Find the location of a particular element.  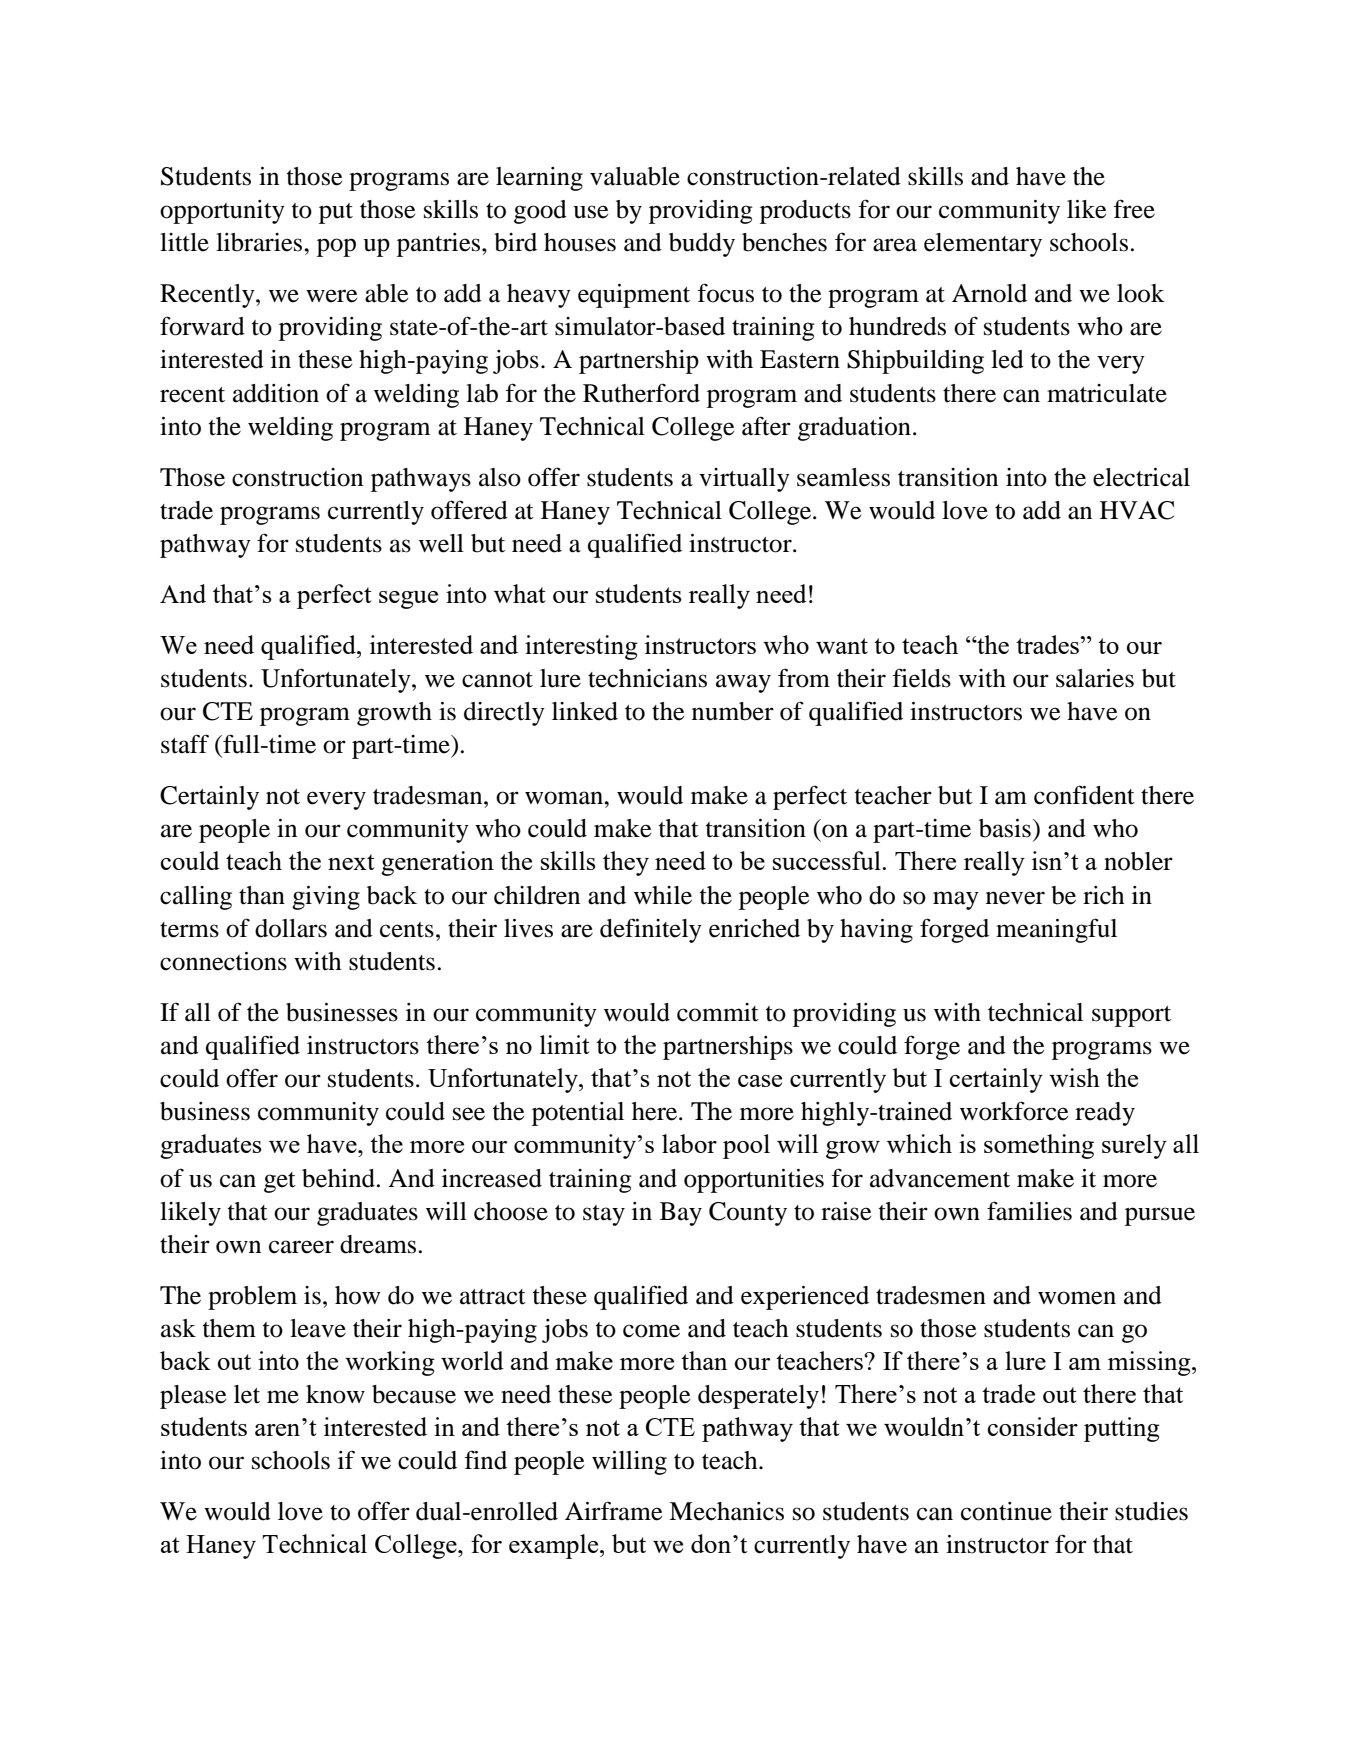

elementary is located at coordinates (983, 245).
